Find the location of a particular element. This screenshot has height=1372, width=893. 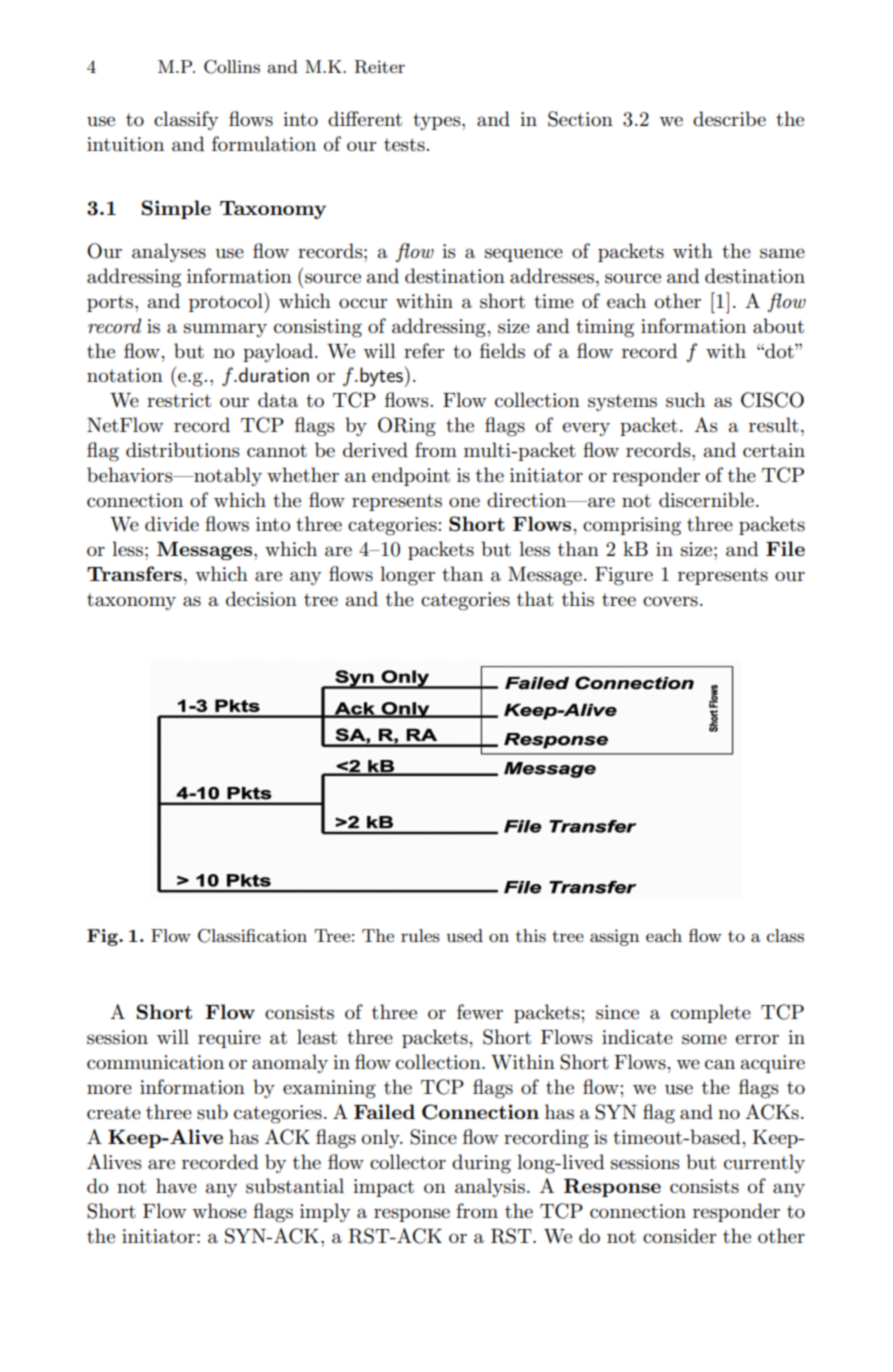

assign is located at coordinates (614, 937).
